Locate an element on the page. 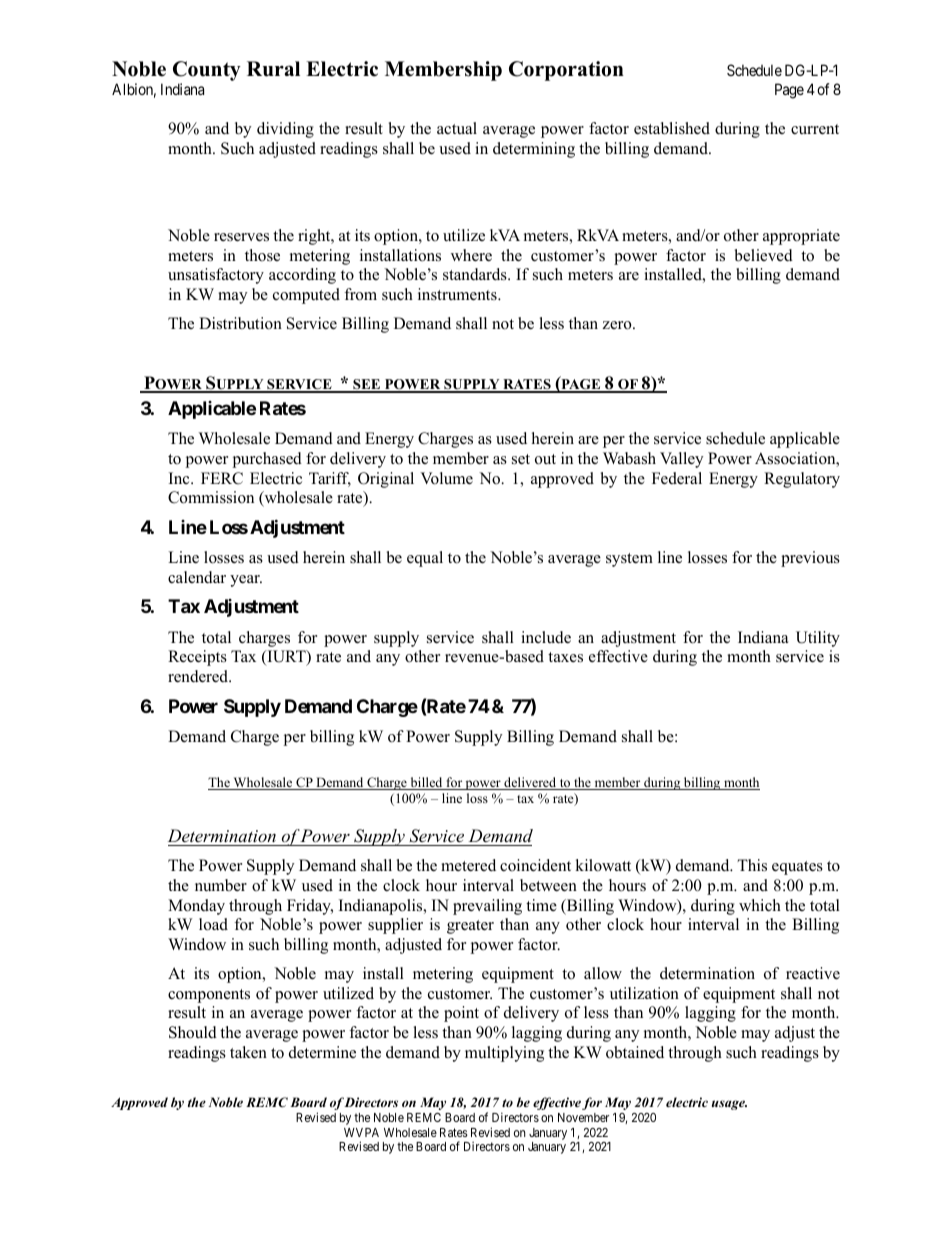  actual is located at coordinates (457, 128).
